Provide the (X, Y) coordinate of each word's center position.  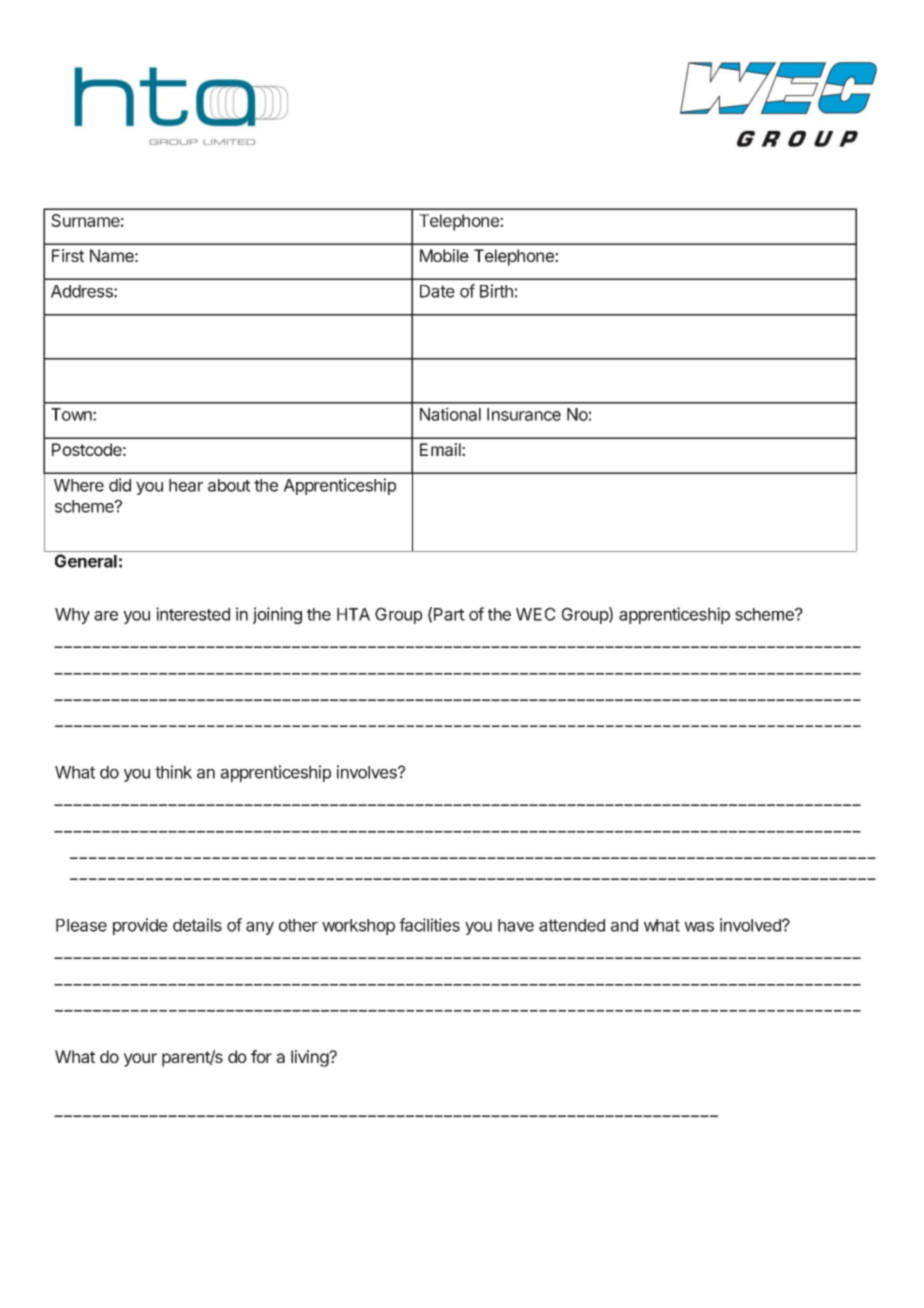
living (310, 1058)
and (624, 925)
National (450, 414)
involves (368, 772)
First (68, 255)
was (699, 927)
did (120, 485)
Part (449, 614)
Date (437, 291)
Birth (496, 291)
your (140, 1060)
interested (193, 614)
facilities (429, 925)
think (173, 772)
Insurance (524, 414)
